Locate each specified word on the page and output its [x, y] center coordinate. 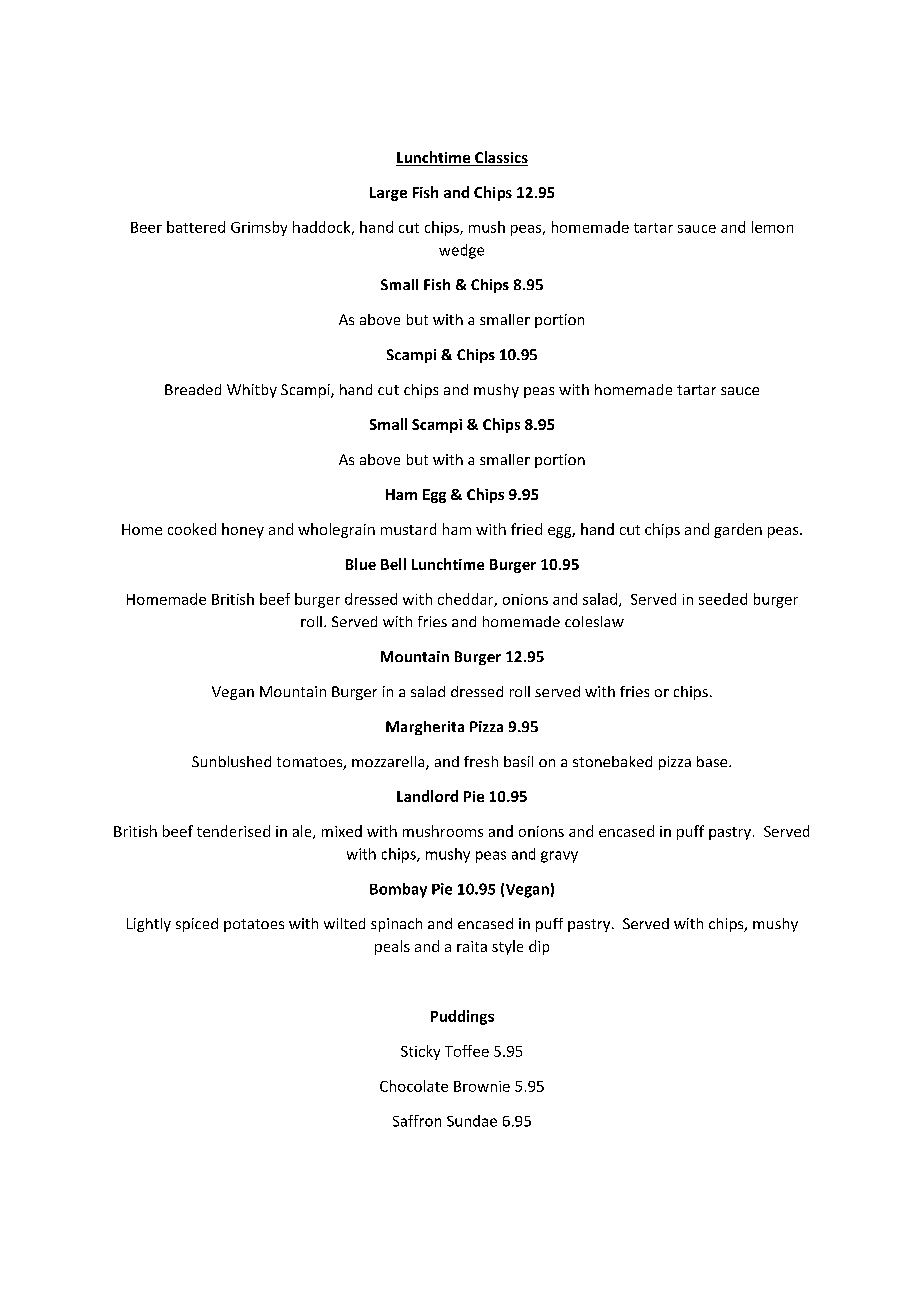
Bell [393, 564]
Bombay [398, 890]
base [713, 761]
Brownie [482, 1086]
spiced [197, 925]
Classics [500, 158]
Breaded [193, 389]
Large [388, 194]
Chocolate [414, 1086]
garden [738, 530]
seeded [723, 599]
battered [196, 227]
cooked [192, 529]
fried [526, 529]
